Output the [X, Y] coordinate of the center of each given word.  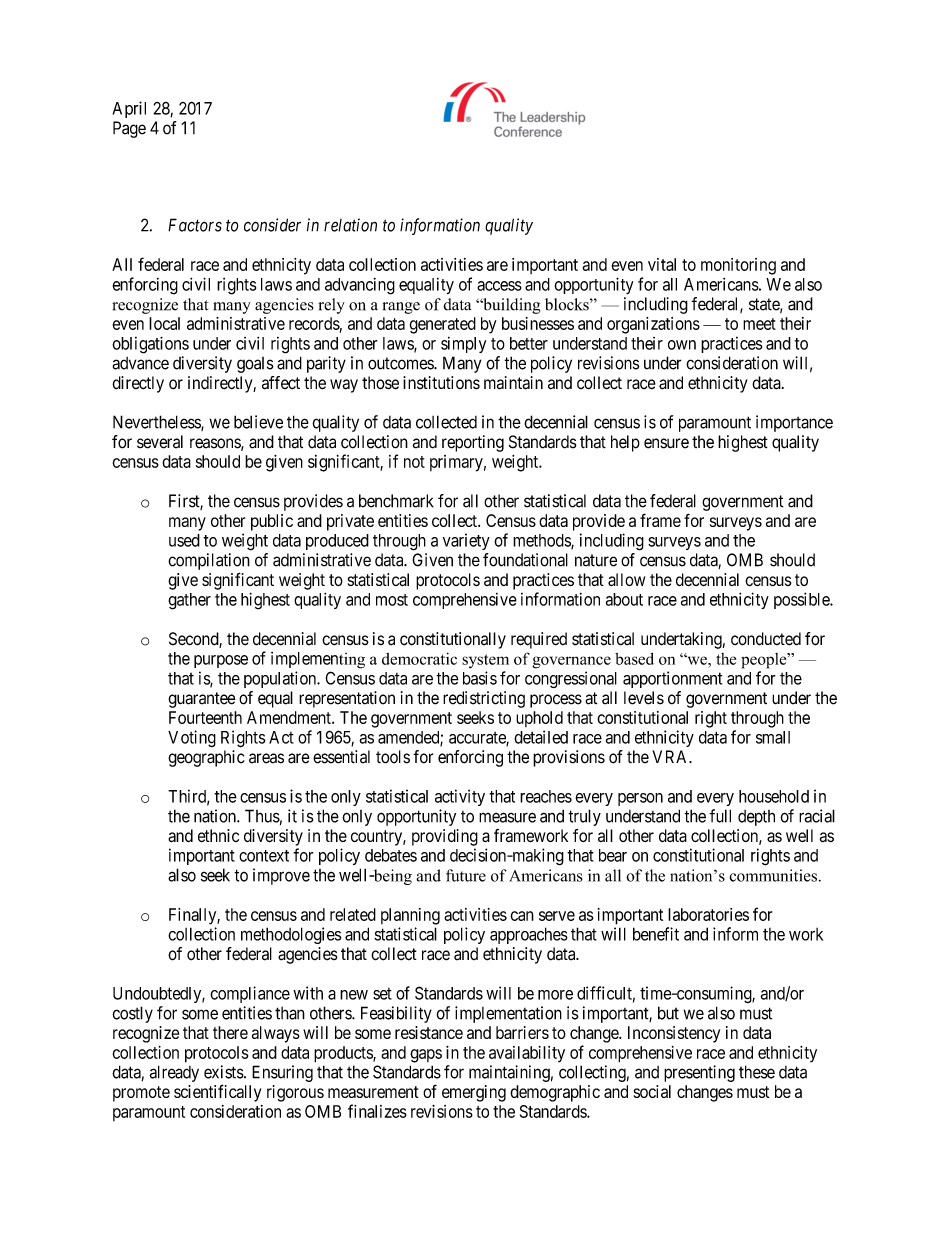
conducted [766, 639]
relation [350, 225]
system [485, 661]
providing [445, 837]
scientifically [217, 1093]
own [682, 345]
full [720, 816]
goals [255, 365]
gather [189, 601]
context [264, 856]
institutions [441, 383]
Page [129, 129]
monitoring [738, 266]
